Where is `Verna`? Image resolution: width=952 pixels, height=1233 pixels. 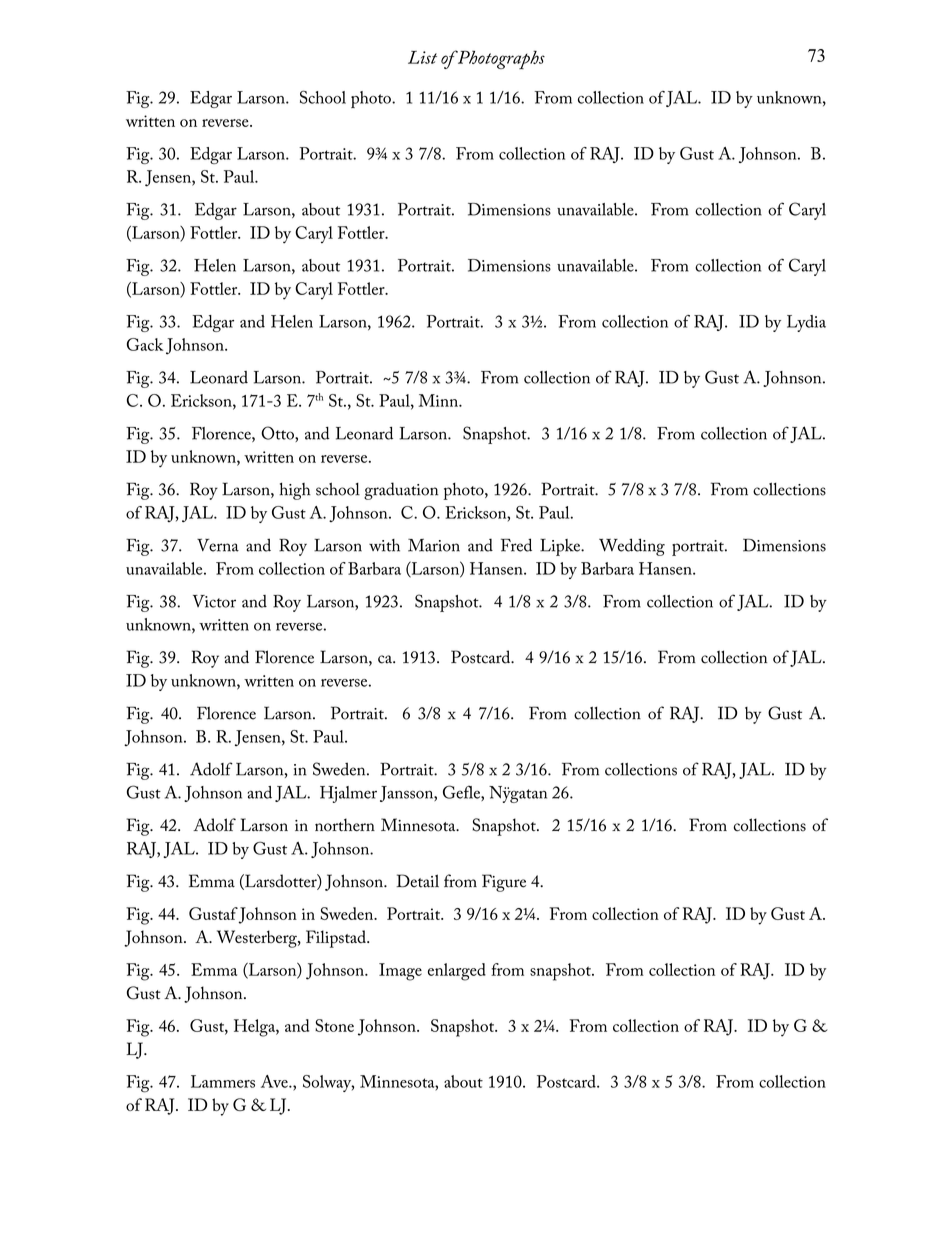 Verna is located at coordinates (218, 545).
